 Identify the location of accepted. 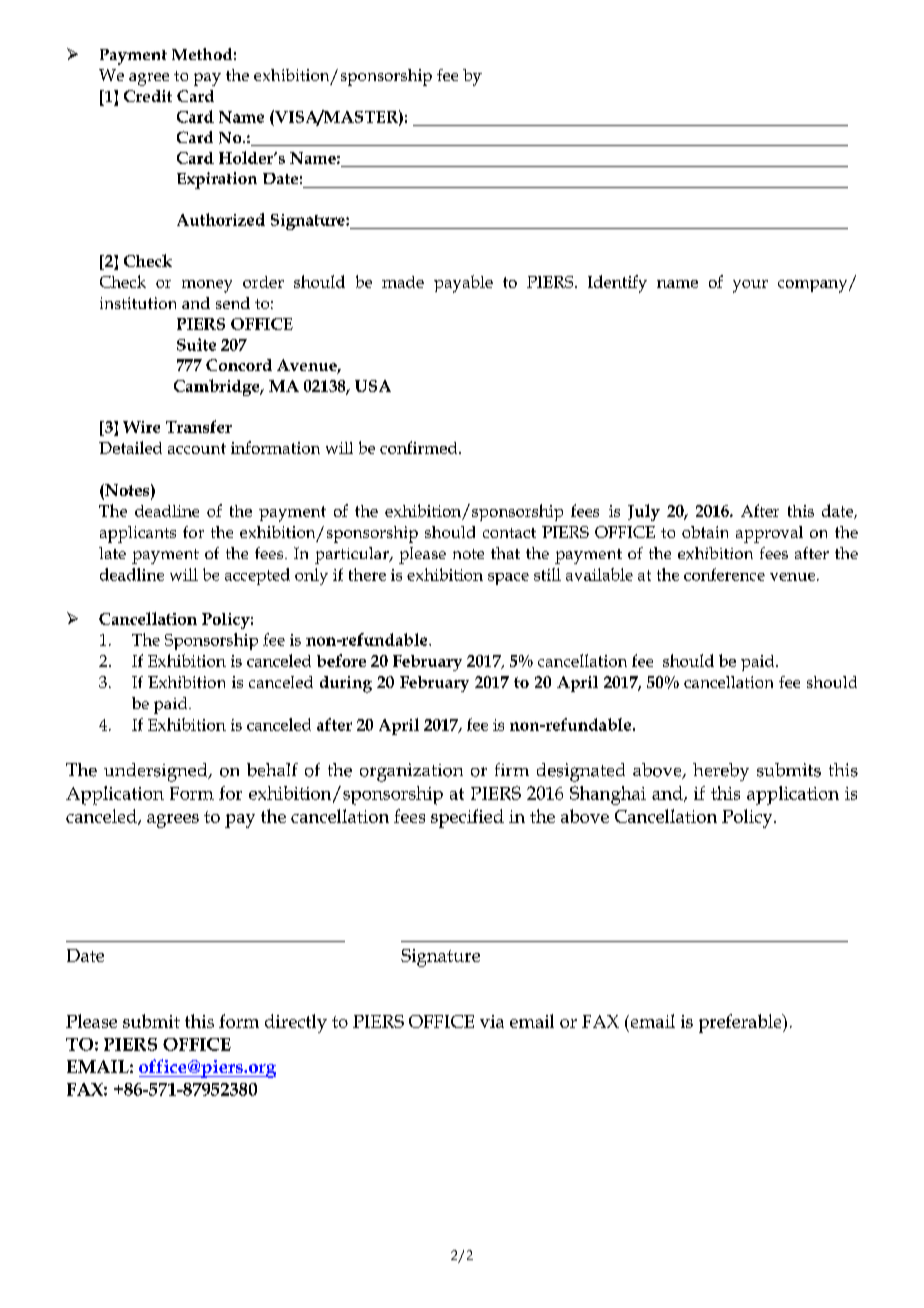
(257, 576).
